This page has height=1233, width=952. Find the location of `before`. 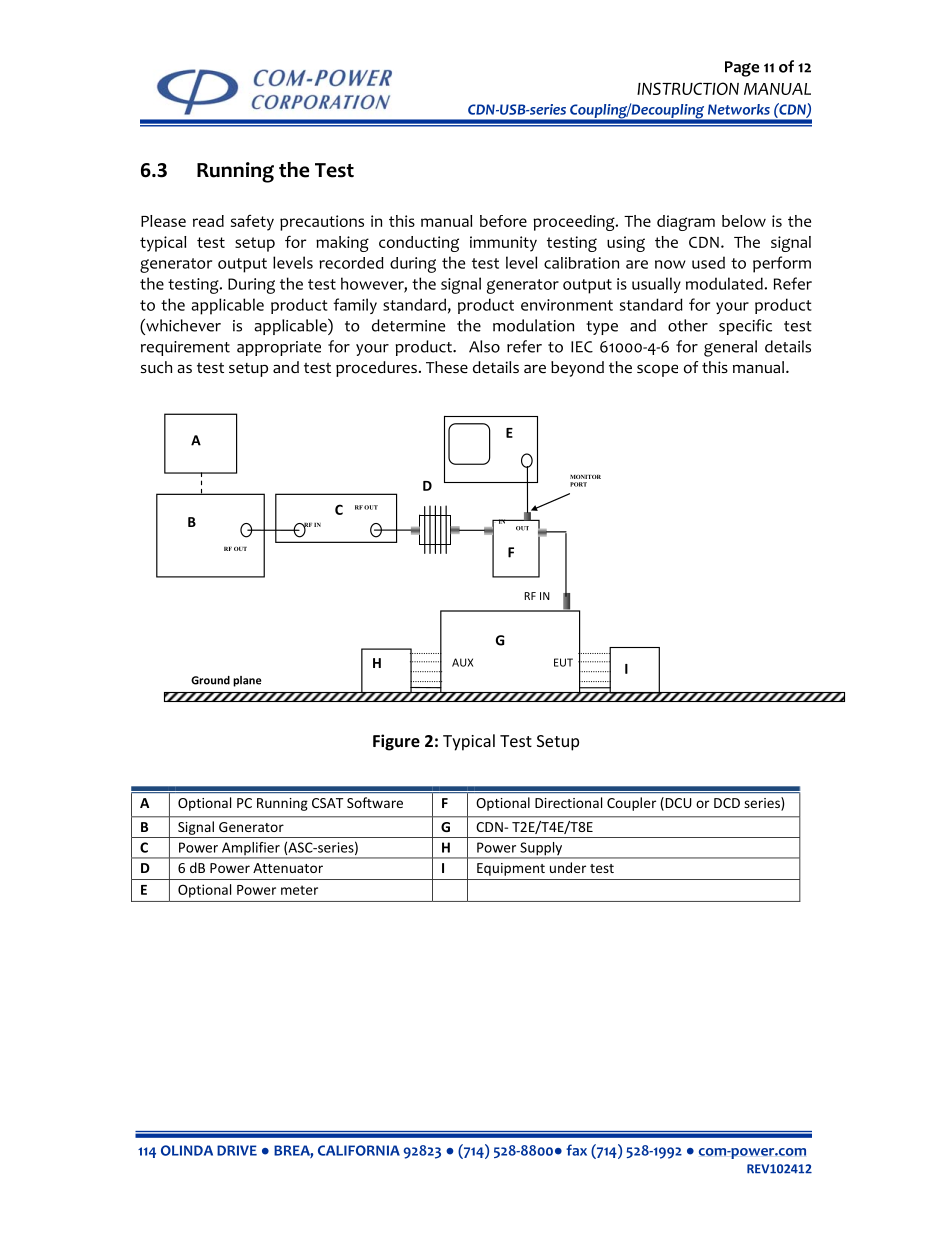

before is located at coordinates (503, 221).
